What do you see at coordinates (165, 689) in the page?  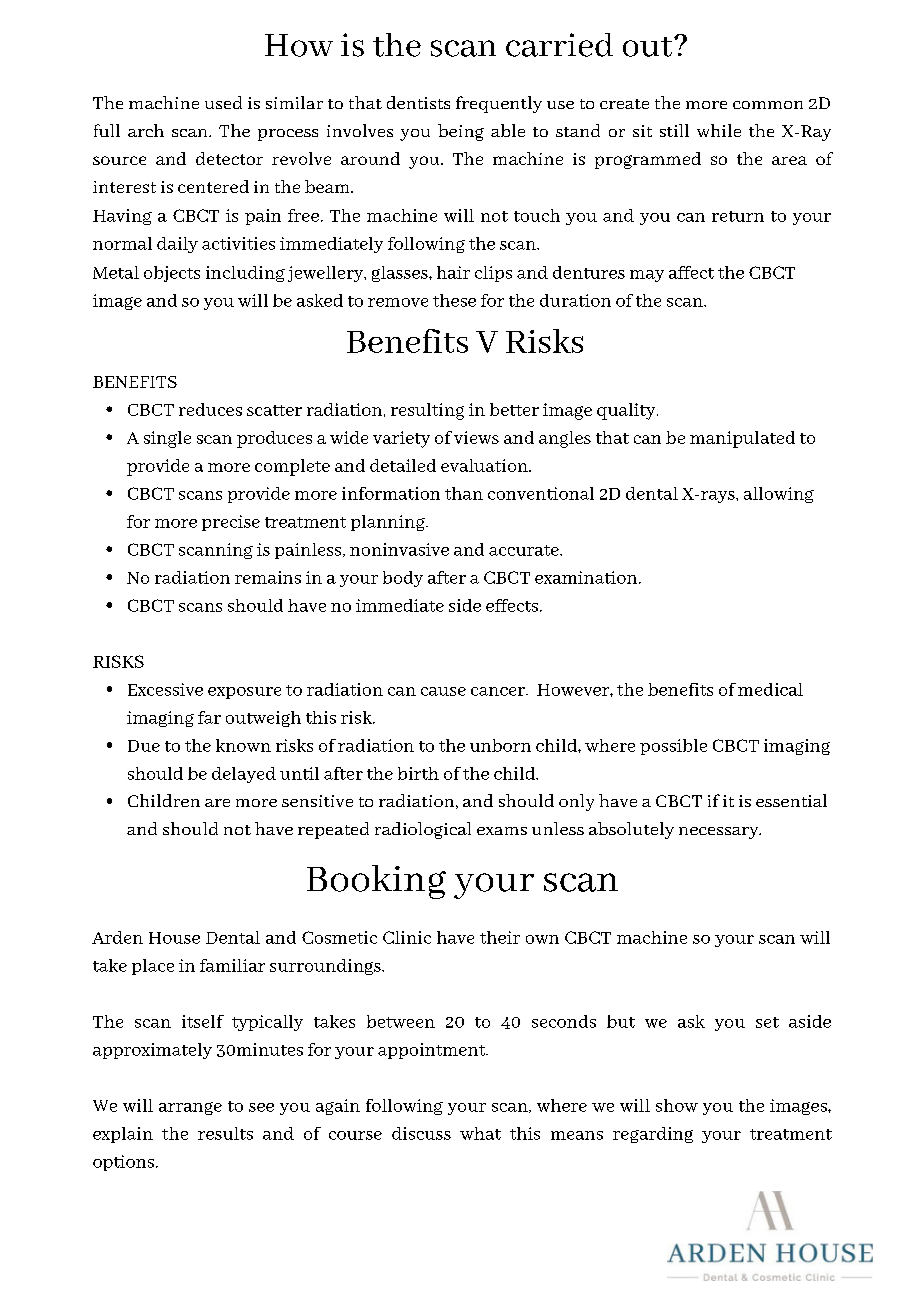 I see `Excessive` at bounding box center [165, 689].
